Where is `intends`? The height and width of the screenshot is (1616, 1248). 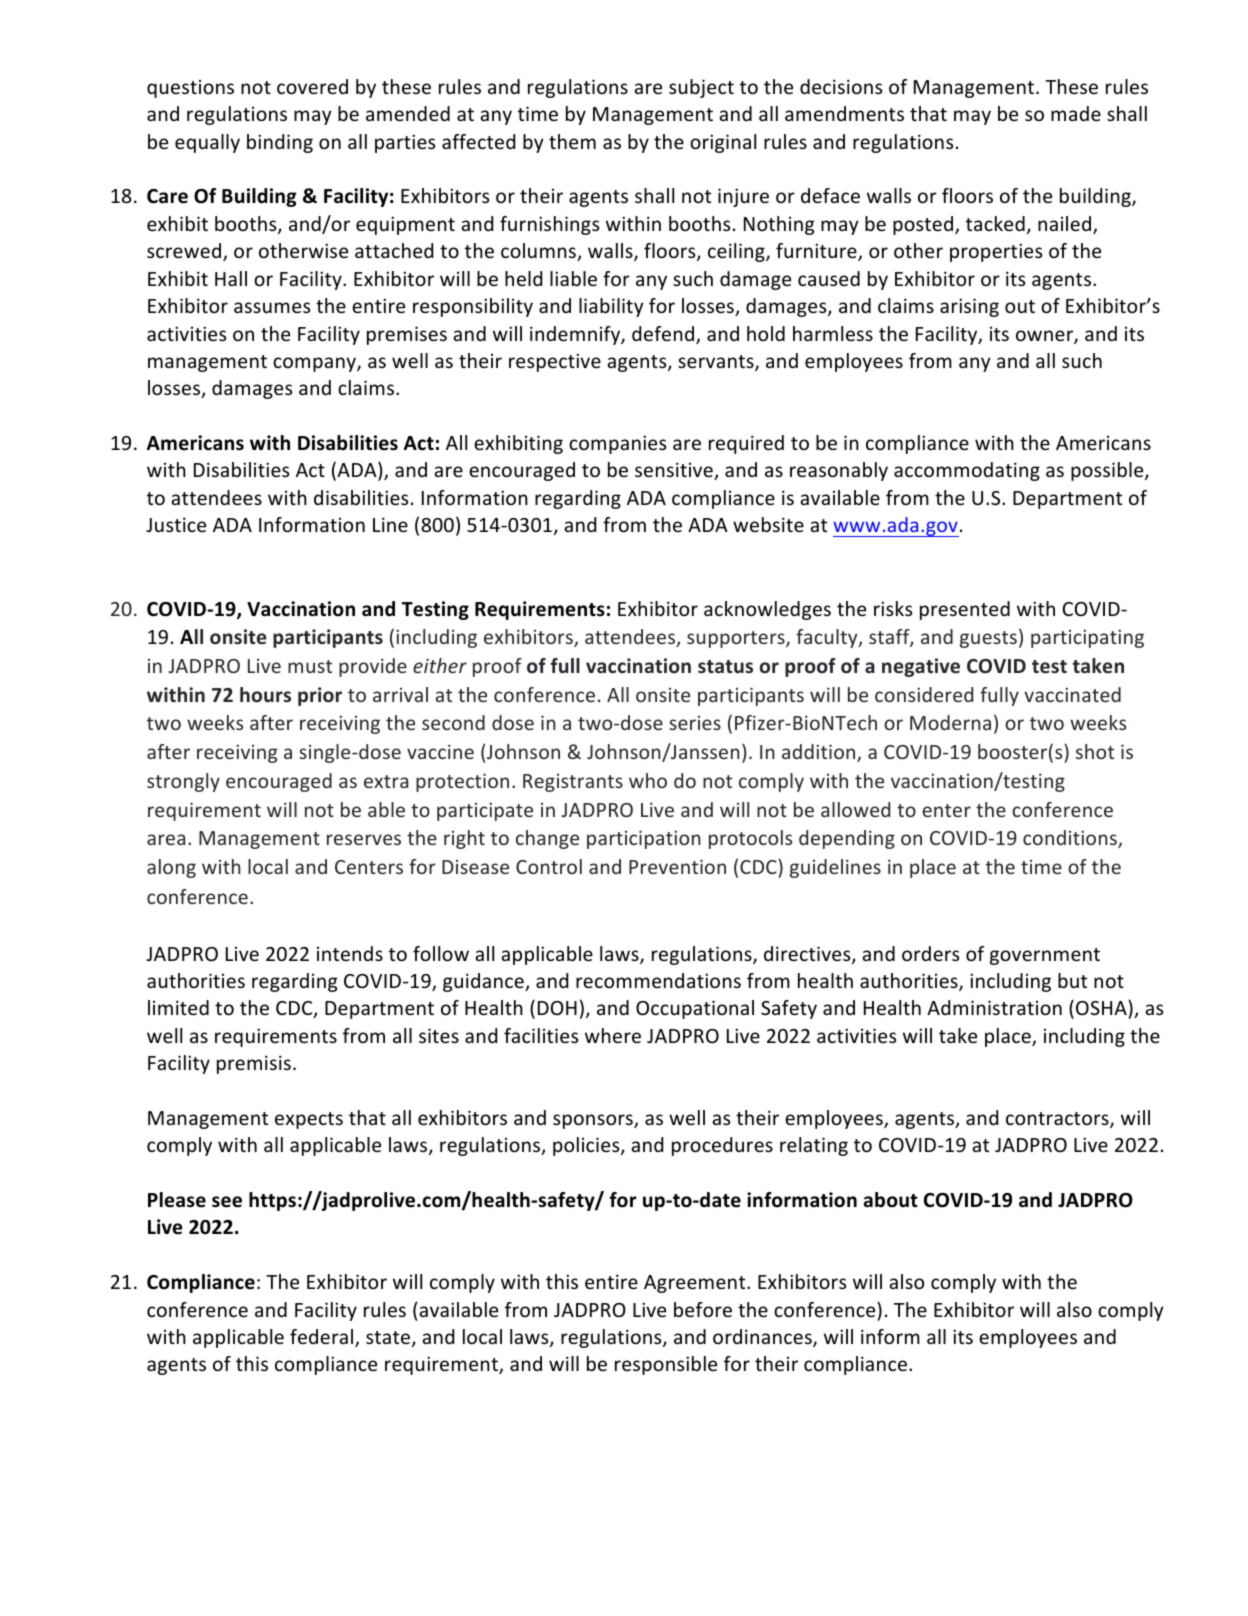 intends is located at coordinates (350, 953).
